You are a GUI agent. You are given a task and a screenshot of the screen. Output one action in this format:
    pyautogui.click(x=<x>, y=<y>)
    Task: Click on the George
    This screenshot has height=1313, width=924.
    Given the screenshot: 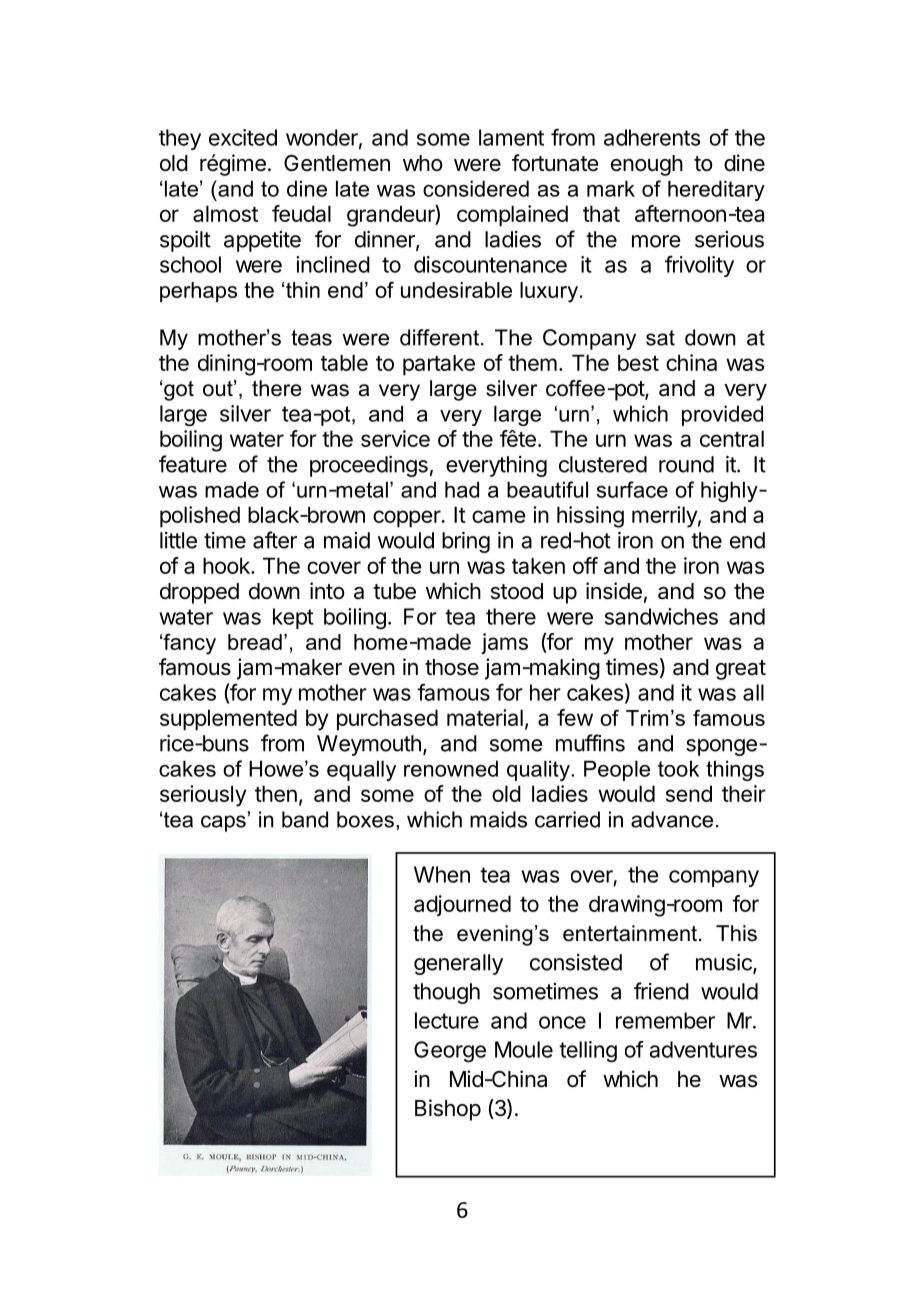 What is the action you would take?
    pyautogui.click(x=450, y=1052)
